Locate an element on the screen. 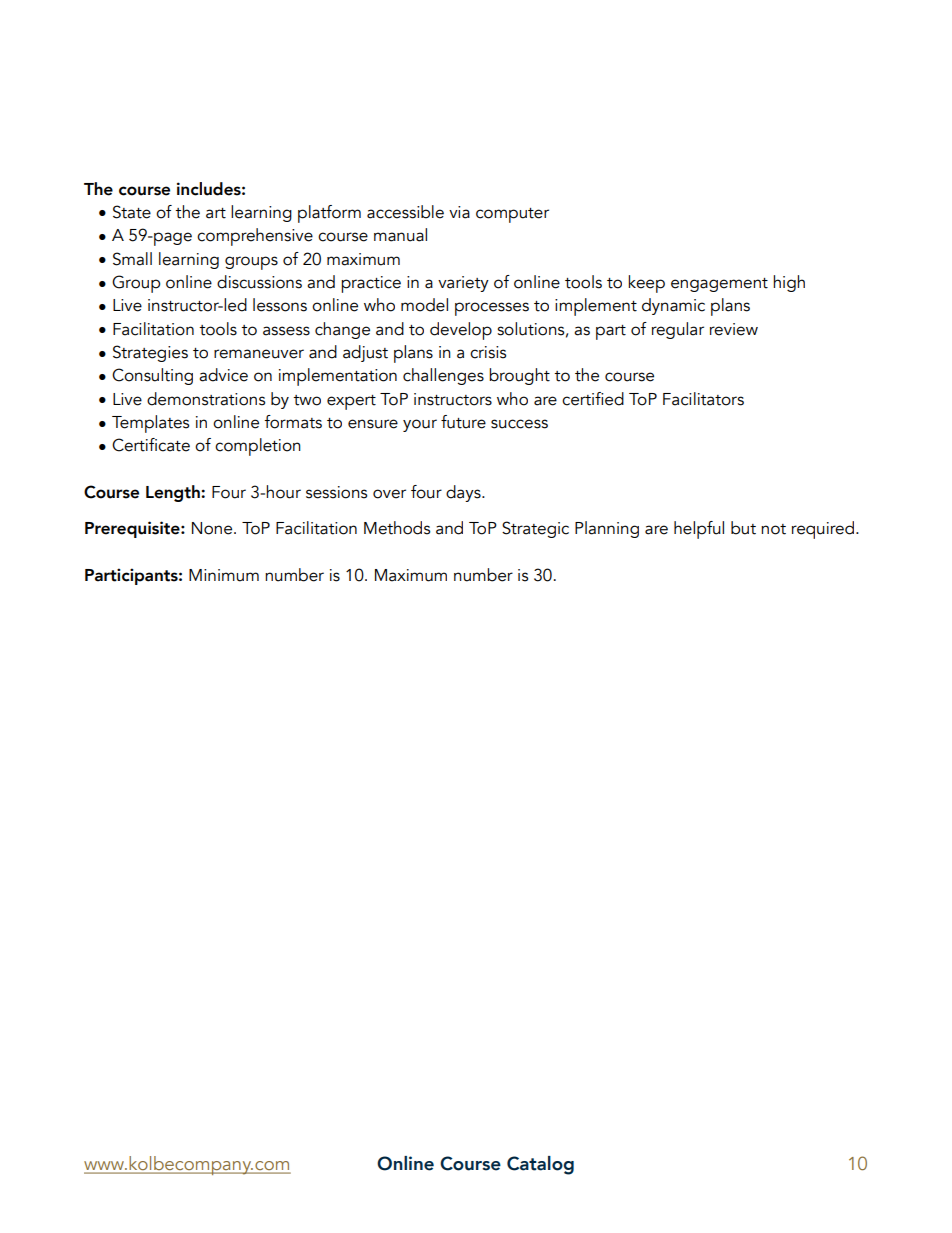 The width and height of the screenshot is (952, 1233). via is located at coordinates (459, 212).
